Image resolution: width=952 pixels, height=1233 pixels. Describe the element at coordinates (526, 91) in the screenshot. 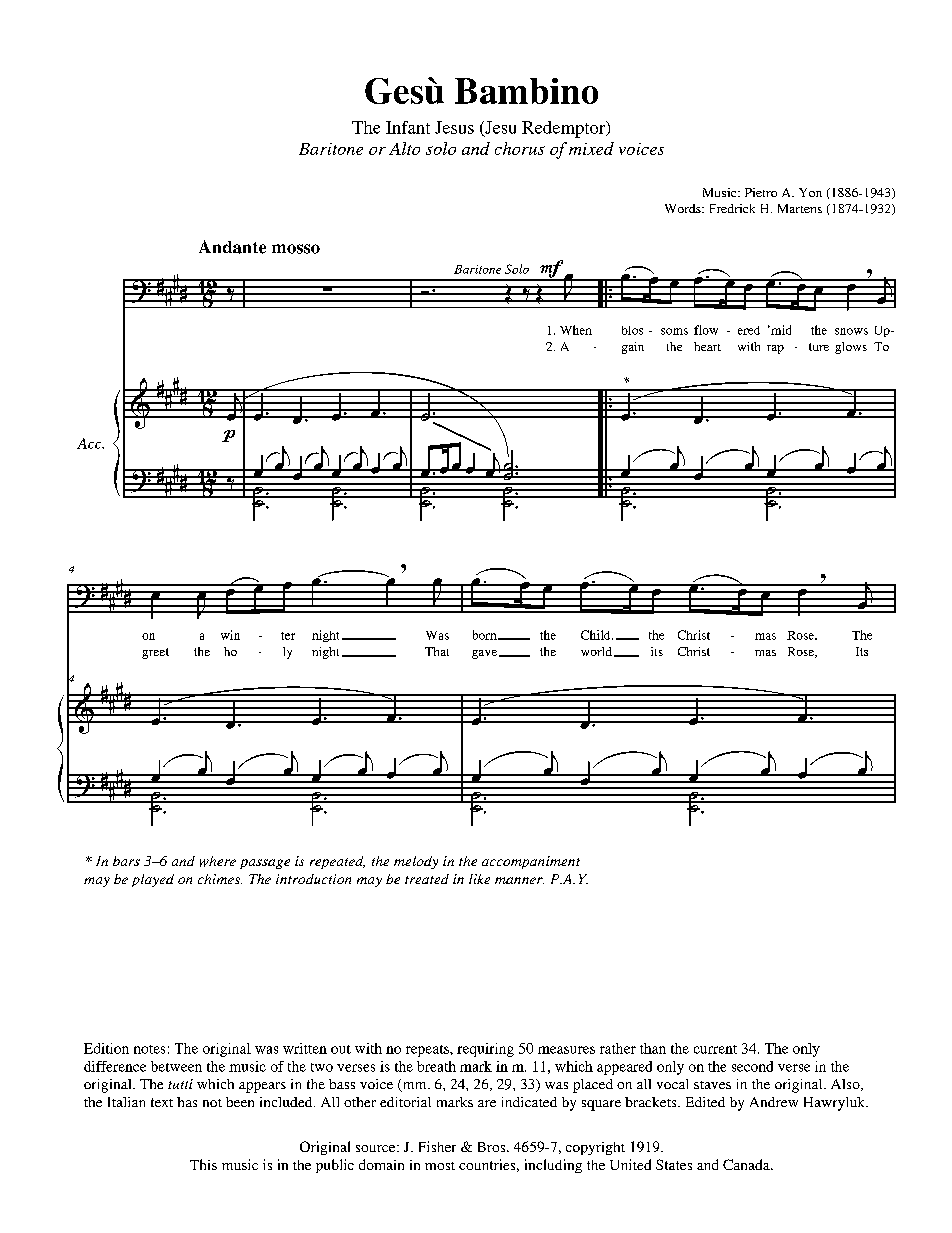

I see `Bambino` at that location.
